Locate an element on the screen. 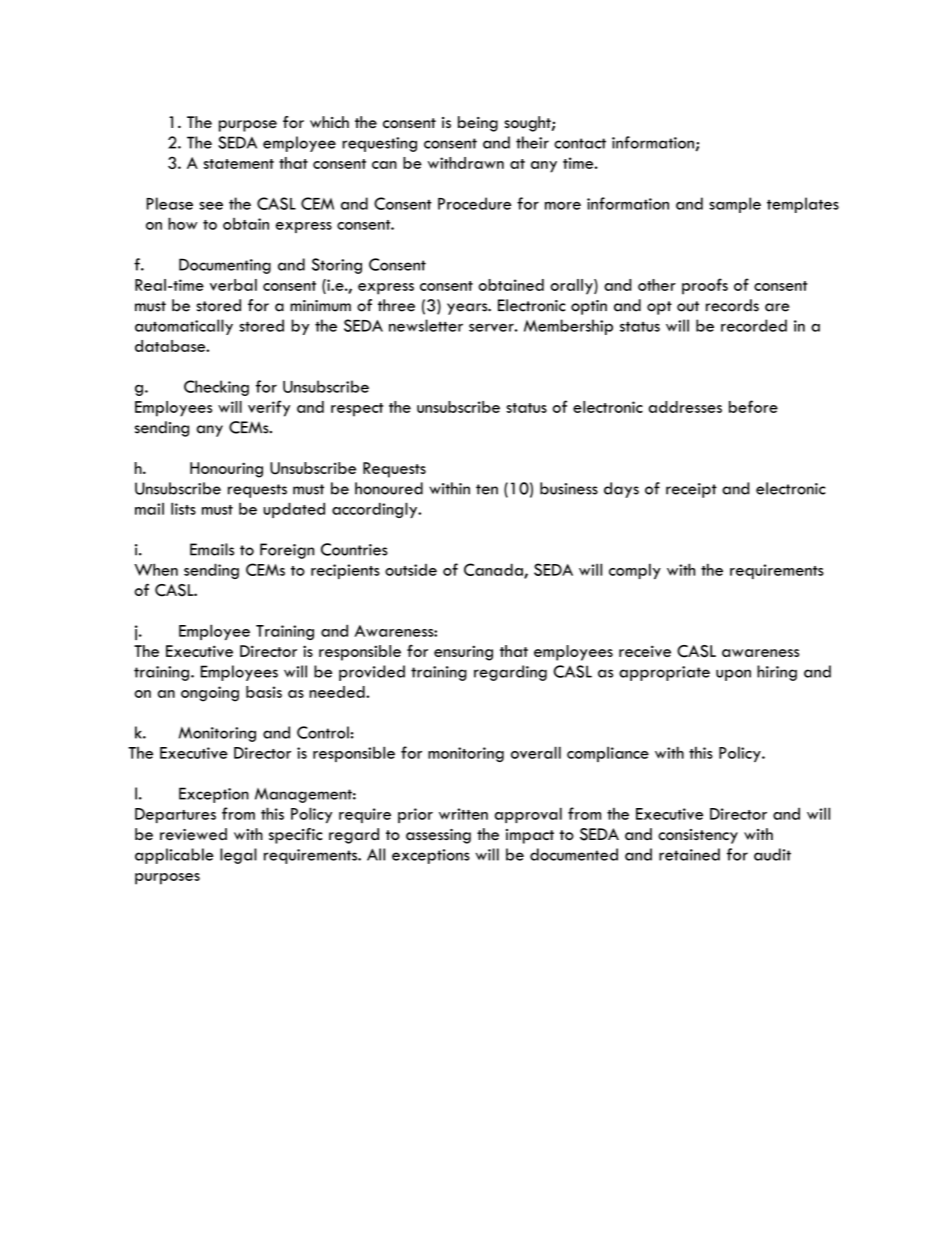 The width and height of the screenshot is (952, 1233). sample is located at coordinates (735, 205).
